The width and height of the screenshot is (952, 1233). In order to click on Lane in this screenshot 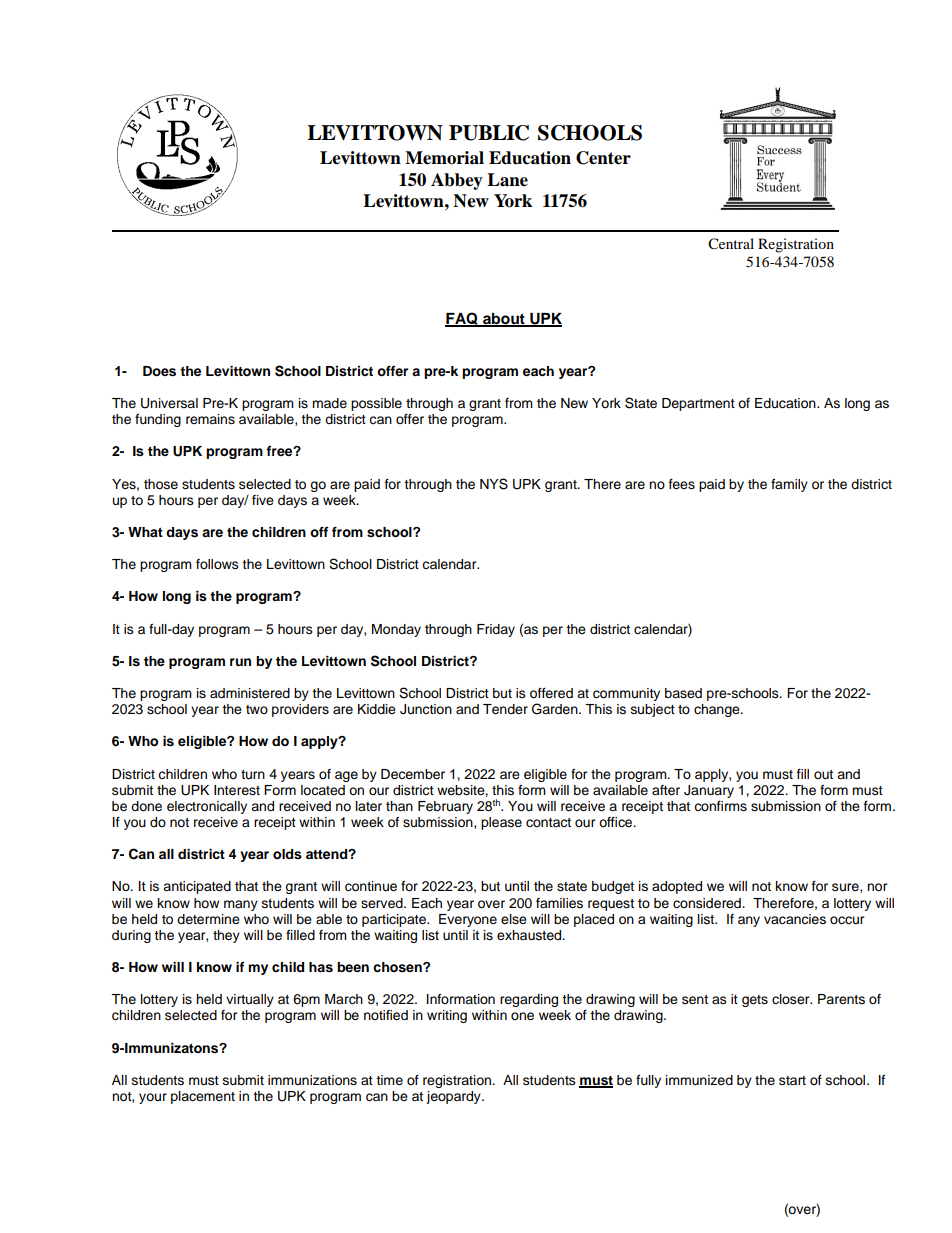, I will do `click(507, 180)`.
